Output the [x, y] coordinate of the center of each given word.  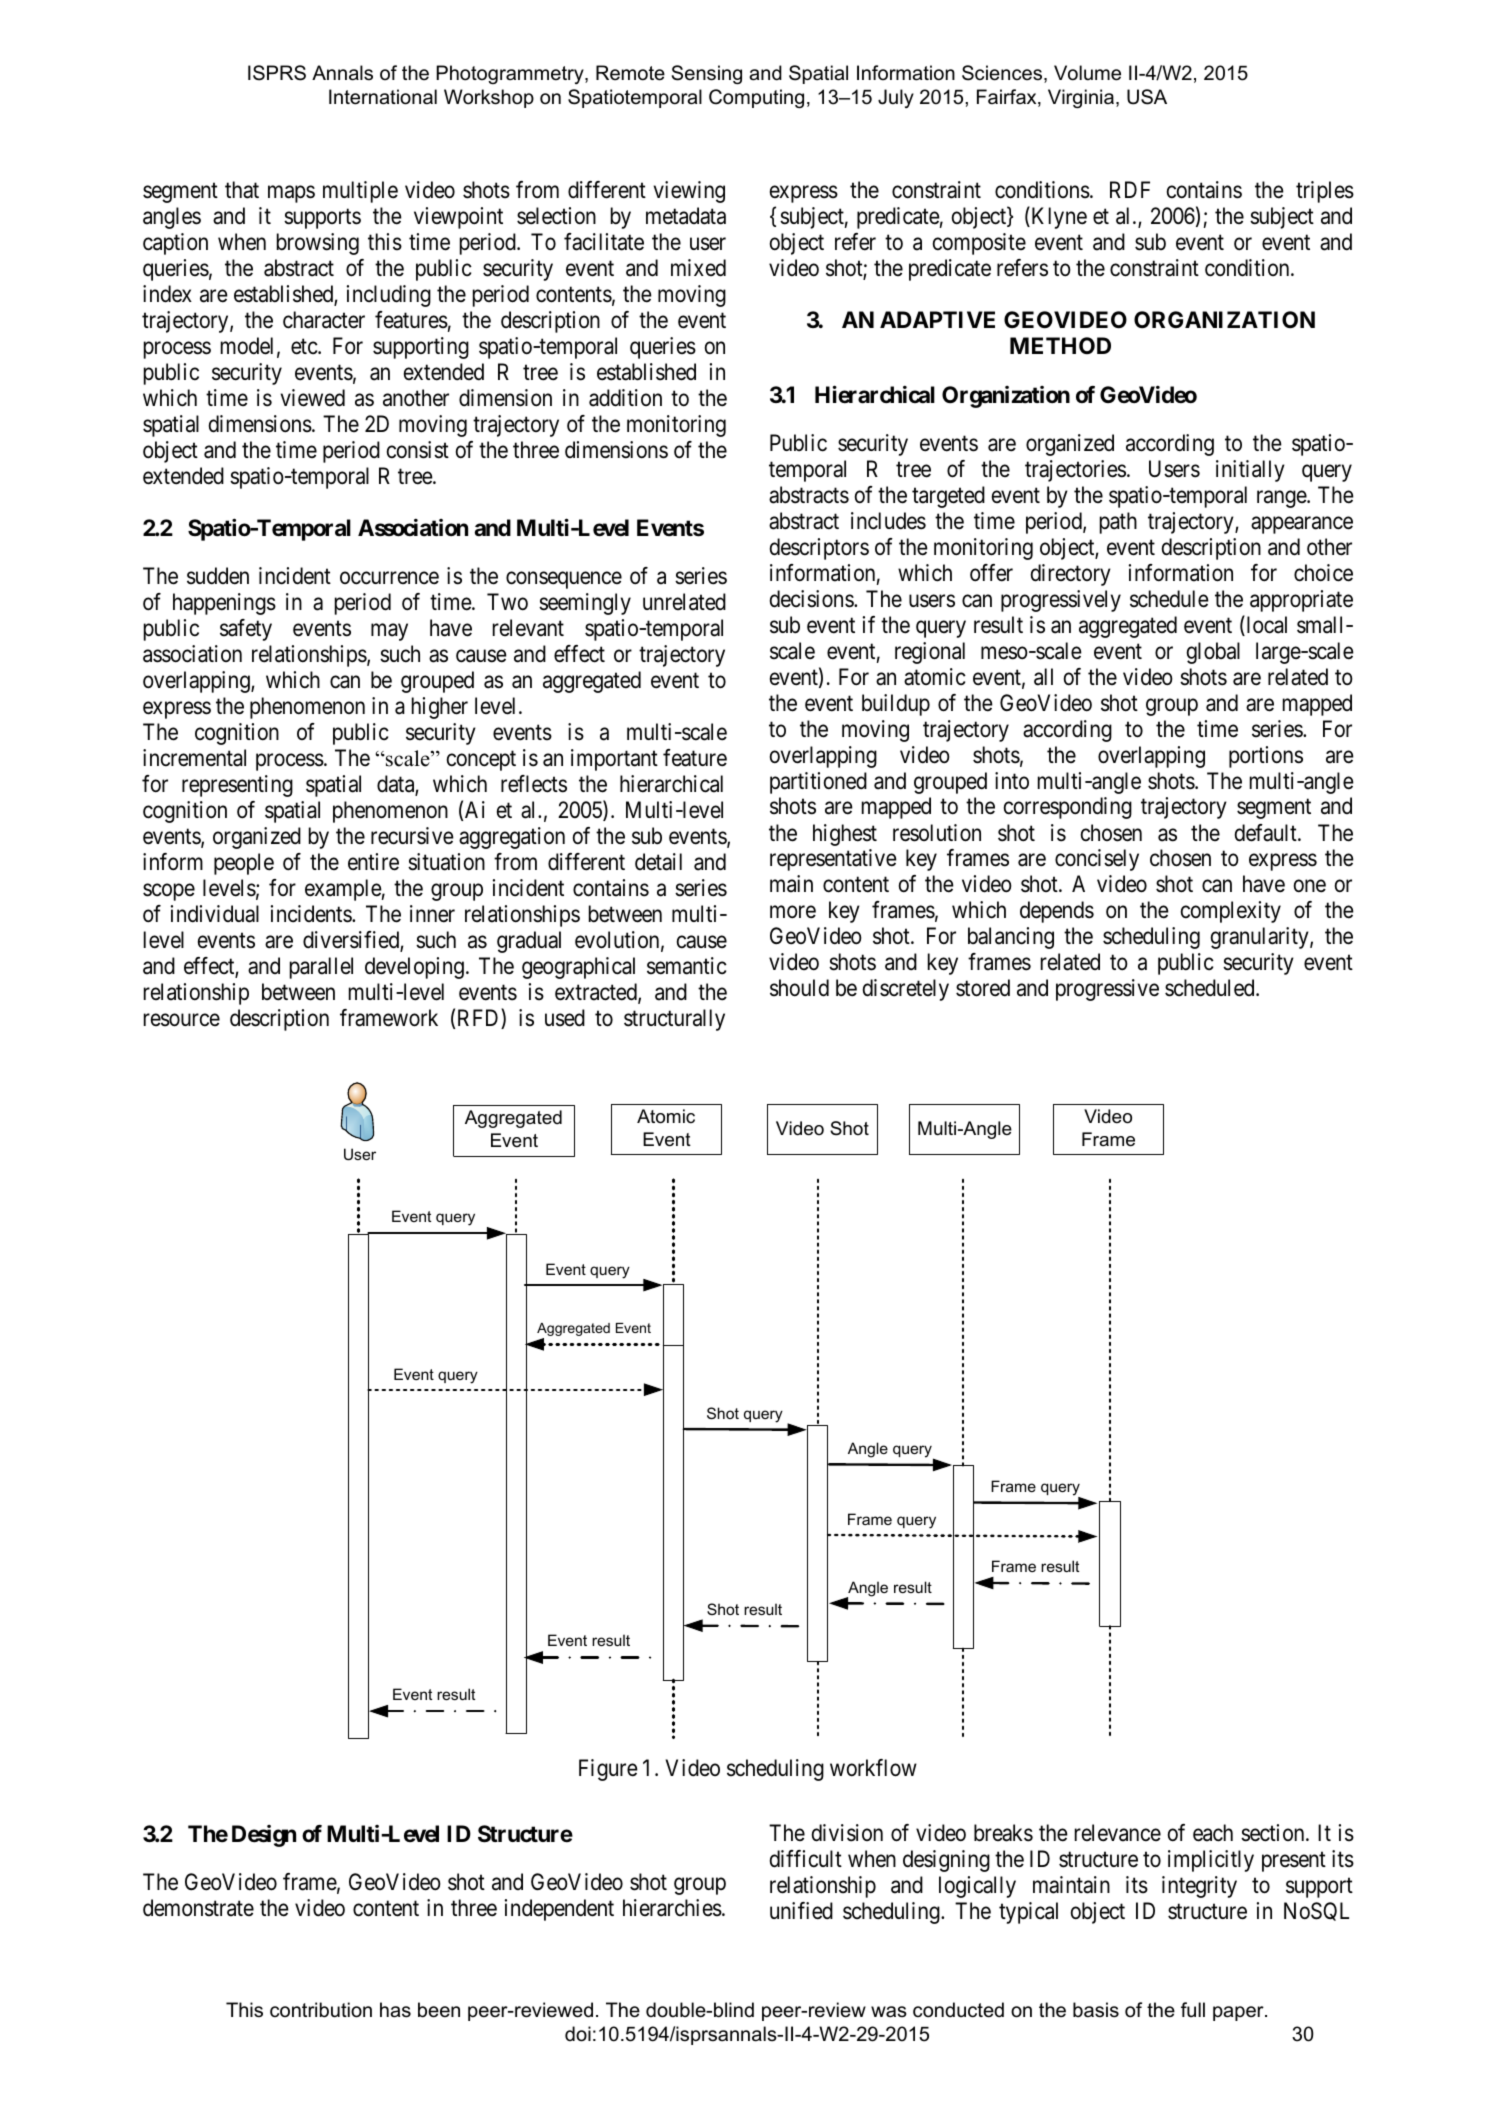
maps [291, 194]
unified [801, 1911]
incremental [194, 758]
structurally [674, 1020]
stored [983, 988]
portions [1266, 757]
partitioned [818, 783]
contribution [321, 2010]
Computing [756, 98]
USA [1147, 97]
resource [182, 1020]
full [1193, 2009]
